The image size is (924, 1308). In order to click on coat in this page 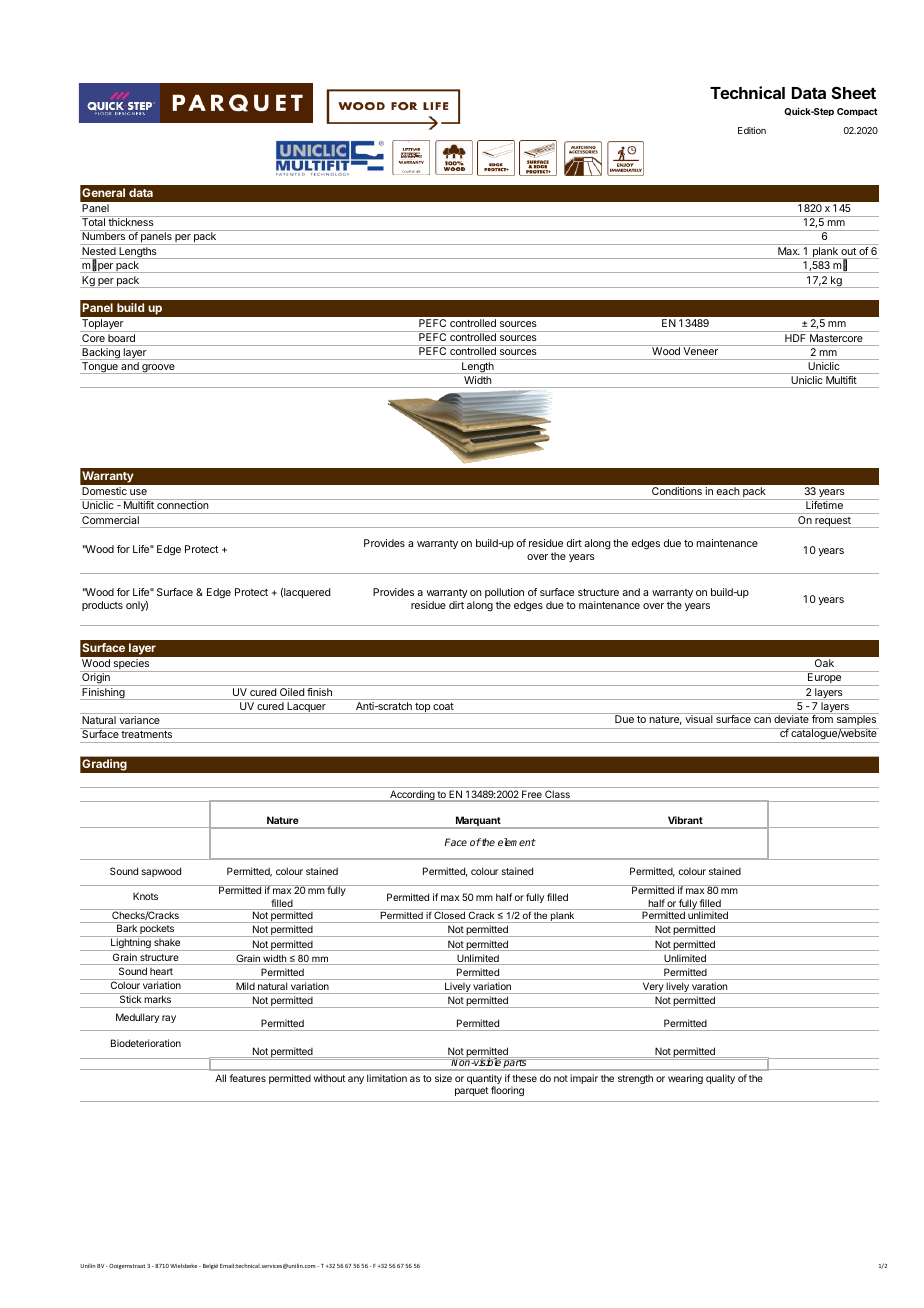, I will do `click(443, 708)`.
